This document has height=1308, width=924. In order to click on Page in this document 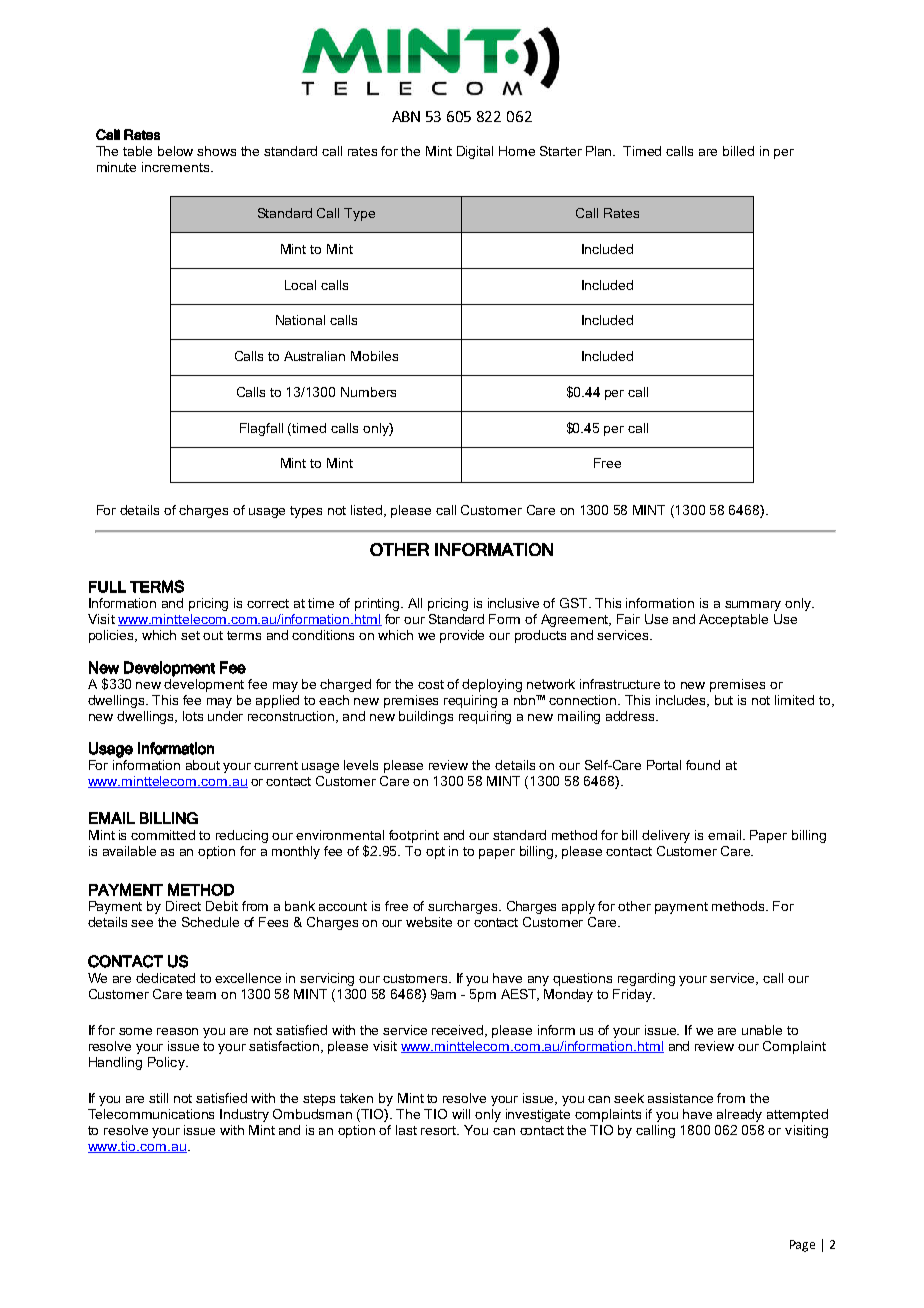, I will do `click(802, 1246)`.
